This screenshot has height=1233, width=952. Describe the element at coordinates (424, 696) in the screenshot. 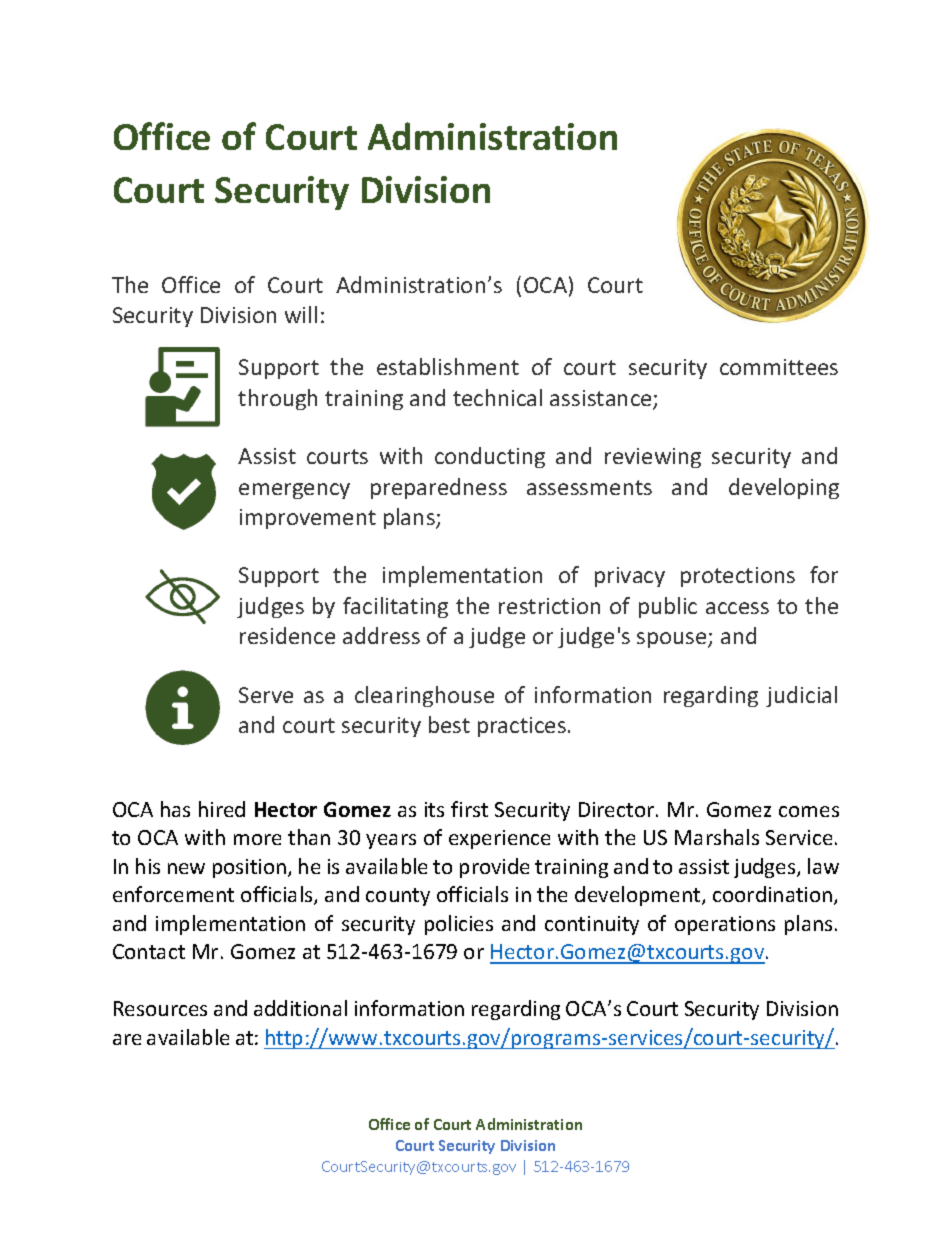

I see `clearinghouse` at that location.
